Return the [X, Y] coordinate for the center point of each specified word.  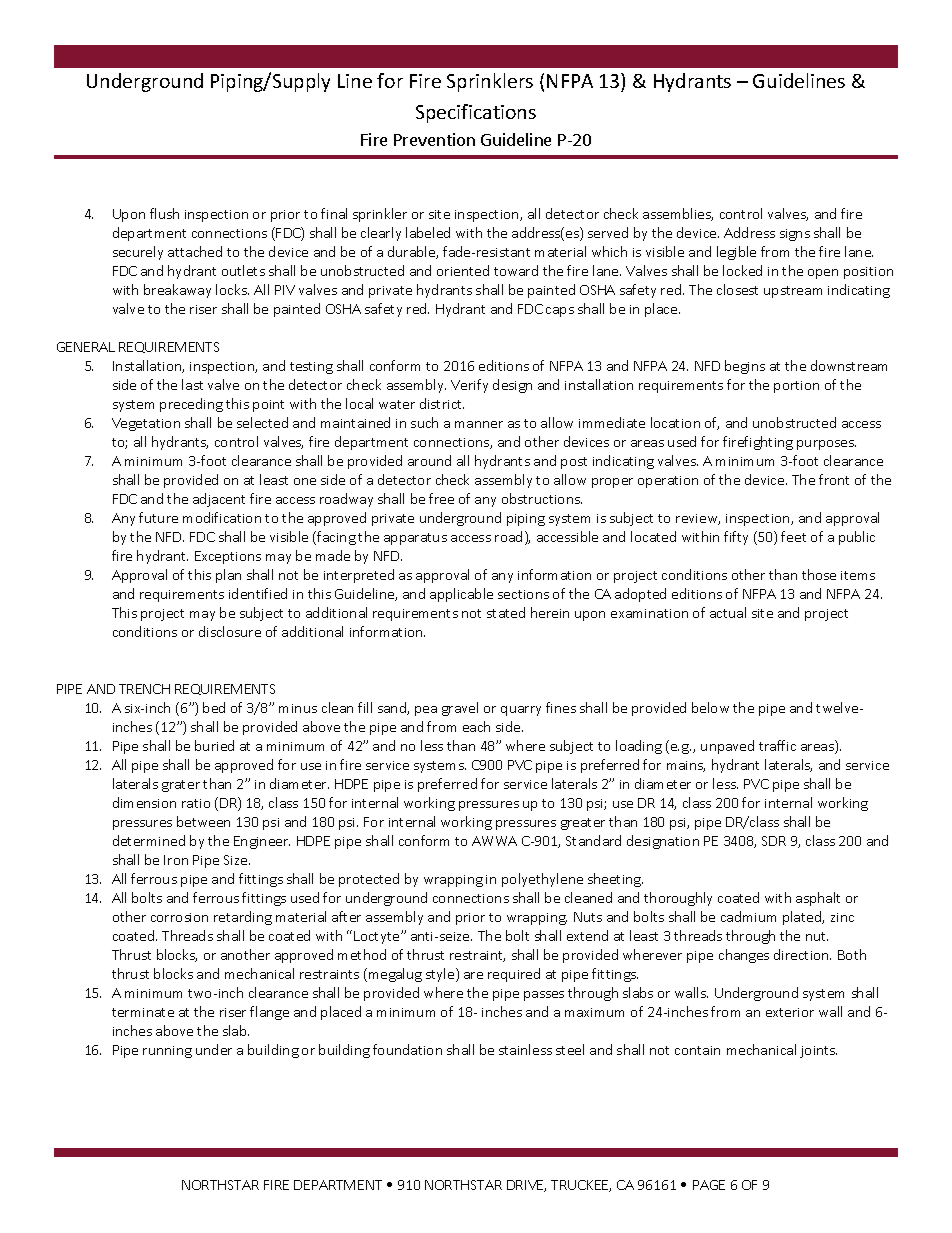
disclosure [230, 631]
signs [795, 235]
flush [164, 213]
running [167, 1052]
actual [728, 612]
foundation [407, 1049]
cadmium [748, 916]
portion [796, 387]
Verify [469, 386]
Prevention [434, 139]
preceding [191, 405]
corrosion [179, 917]
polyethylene [542, 880]
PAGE [709, 1185]
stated [506, 612]
